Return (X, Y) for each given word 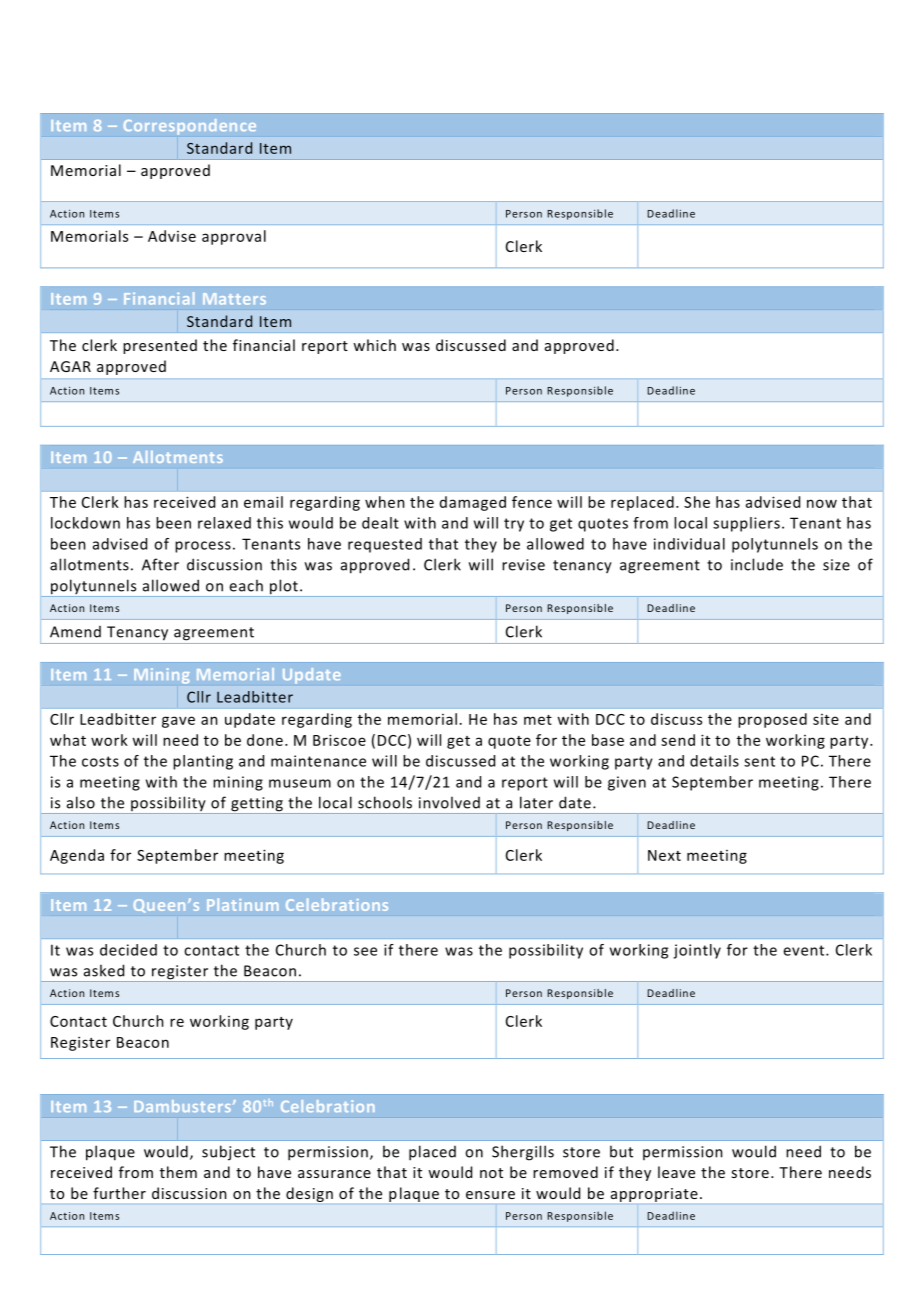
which (374, 345)
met (538, 720)
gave (178, 722)
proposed (772, 720)
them (178, 1172)
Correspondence (190, 127)
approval (234, 237)
